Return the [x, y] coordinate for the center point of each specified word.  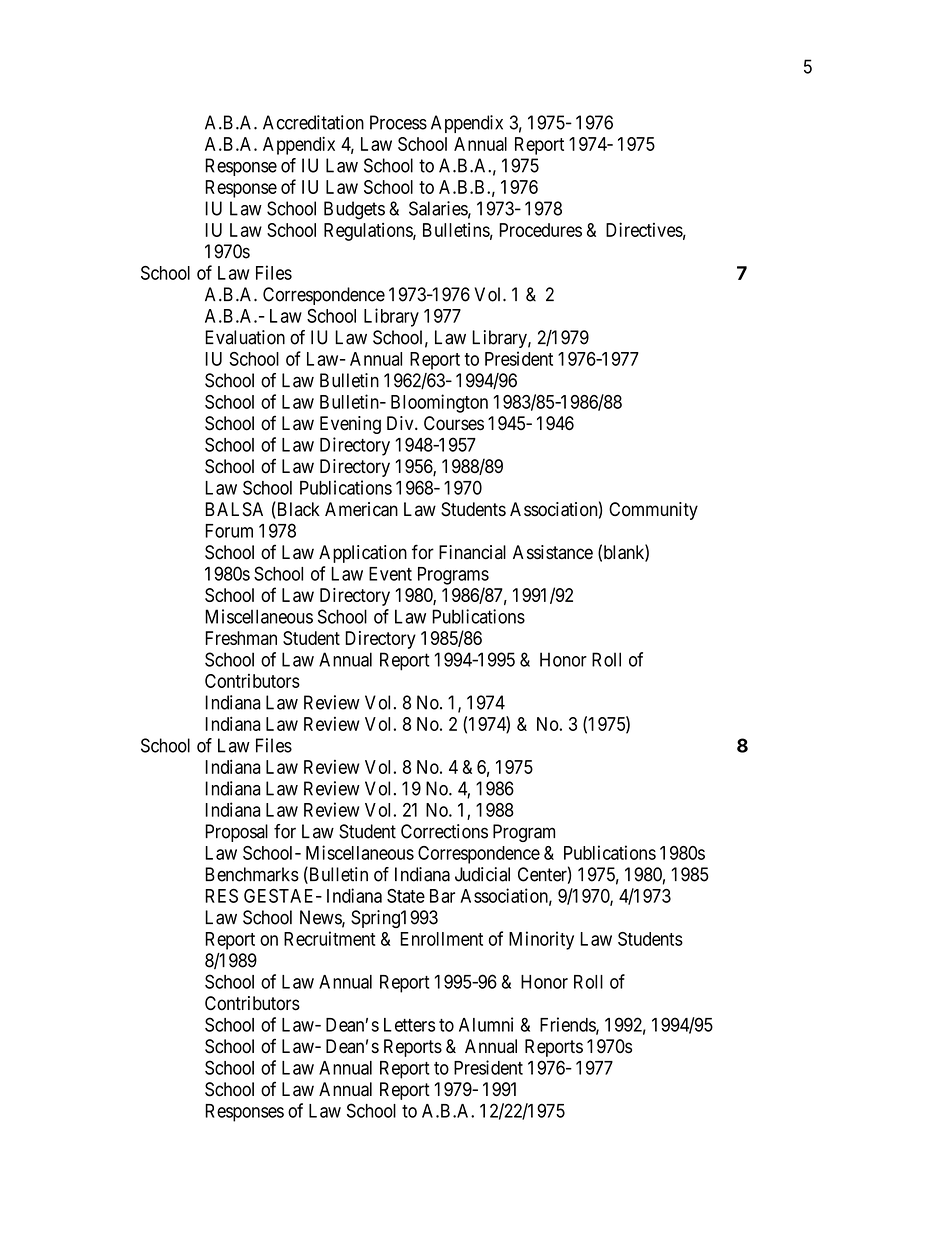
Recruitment [329, 938]
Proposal [236, 833]
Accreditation [313, 122]
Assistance [553, 552]
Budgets [354, 210]
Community [653, 511]
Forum [229, 531]
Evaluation [245, 337]
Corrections [444, 831]
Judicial [482, 874]
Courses [454, 423]
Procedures [540, 230]
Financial [472, 552]
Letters [409, 1025]
